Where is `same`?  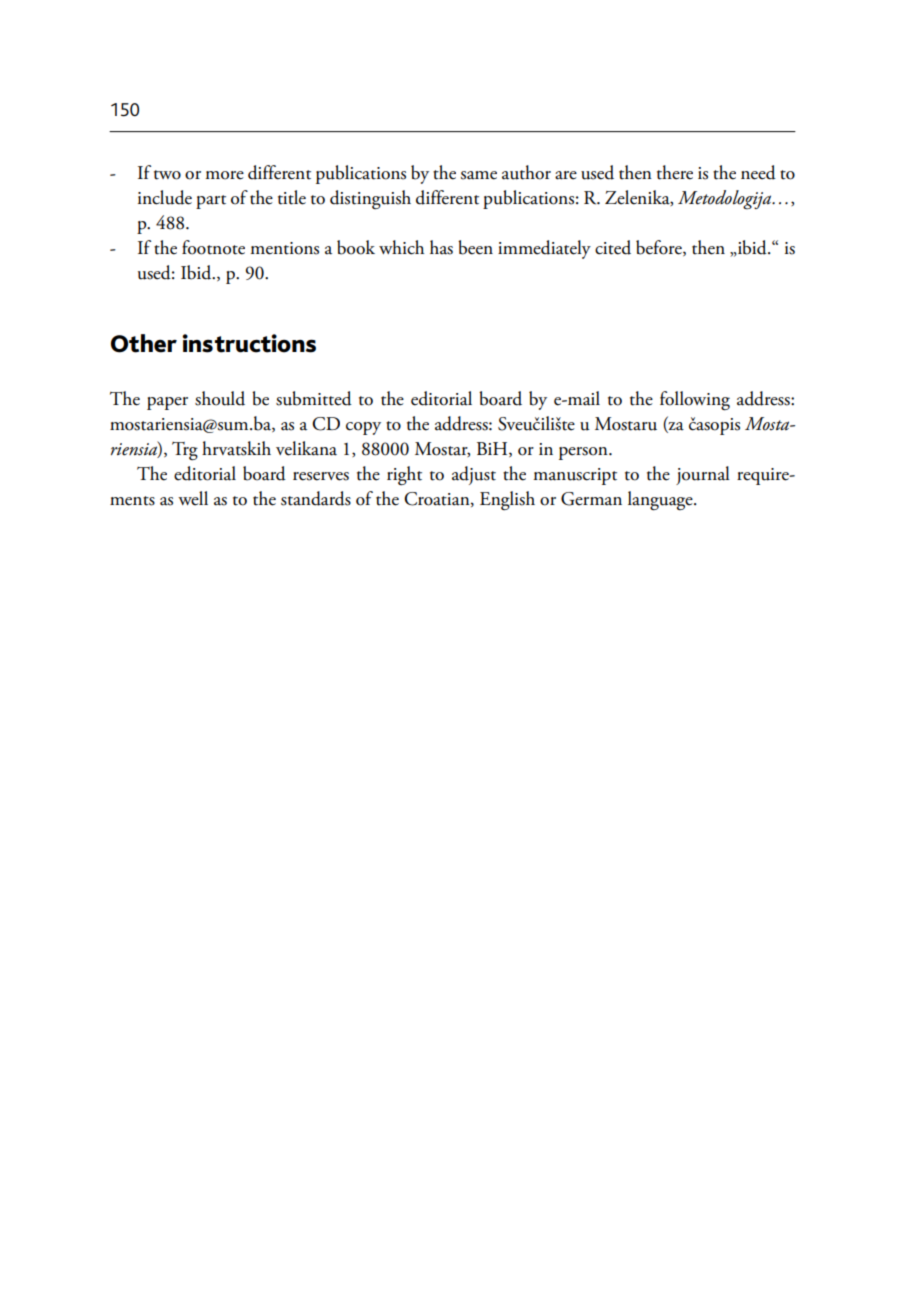
same is located at coordinates (479, 175).
